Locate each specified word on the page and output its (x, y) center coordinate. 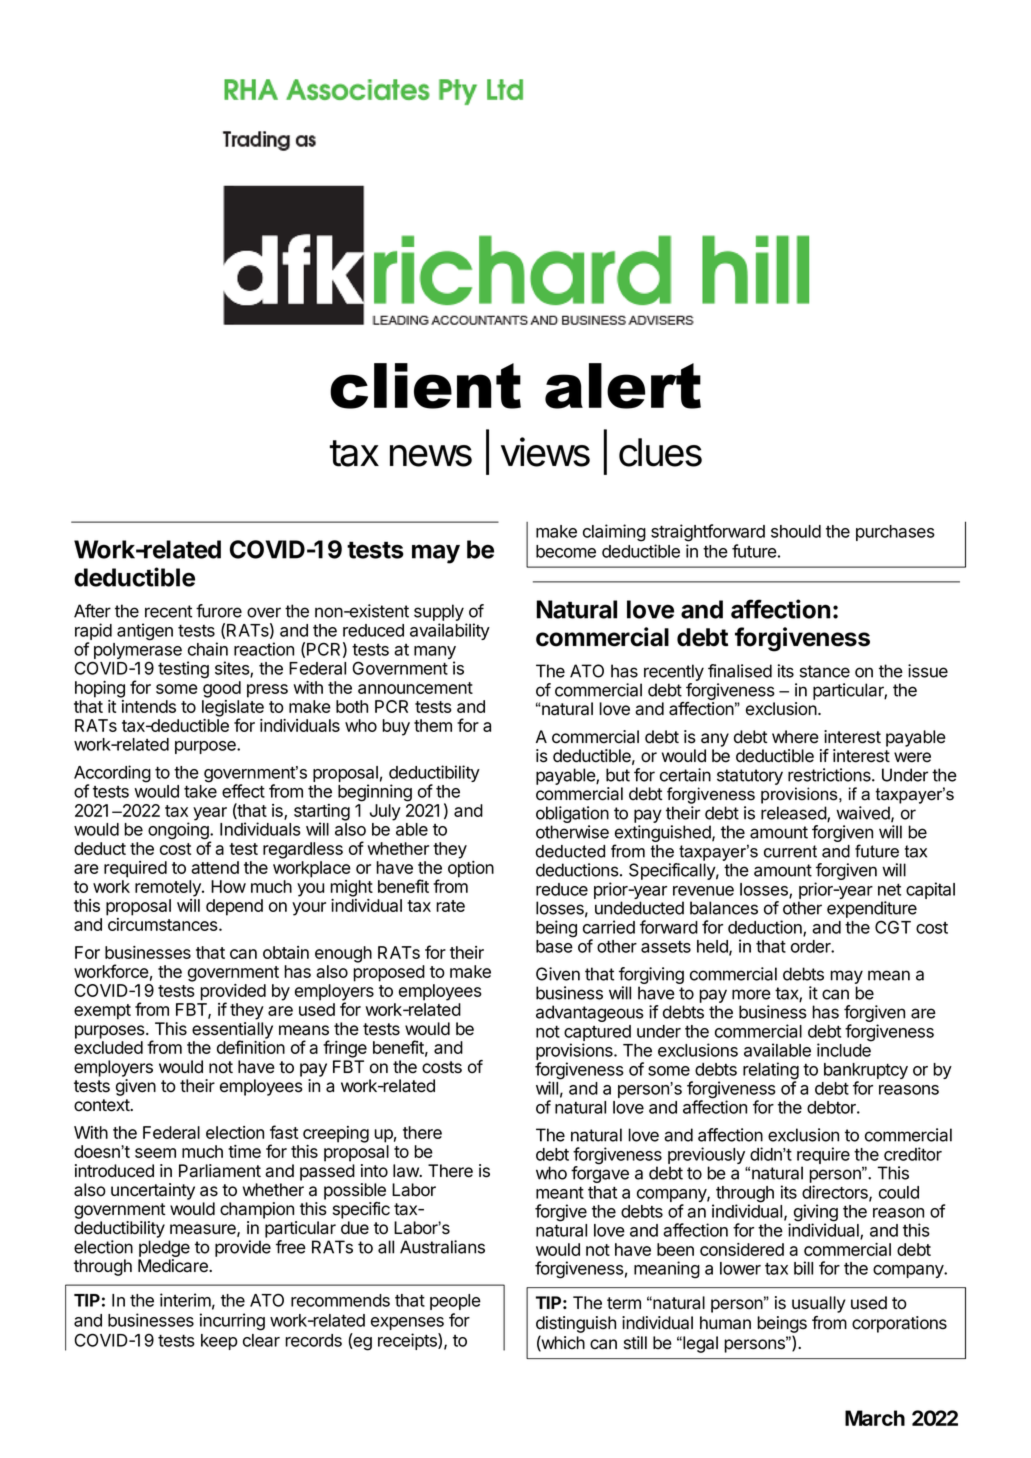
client (425, 386)
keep (219, 1342)
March (875, 1418)
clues (660, 452)
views (545, 452)
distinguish (576, 1324)
